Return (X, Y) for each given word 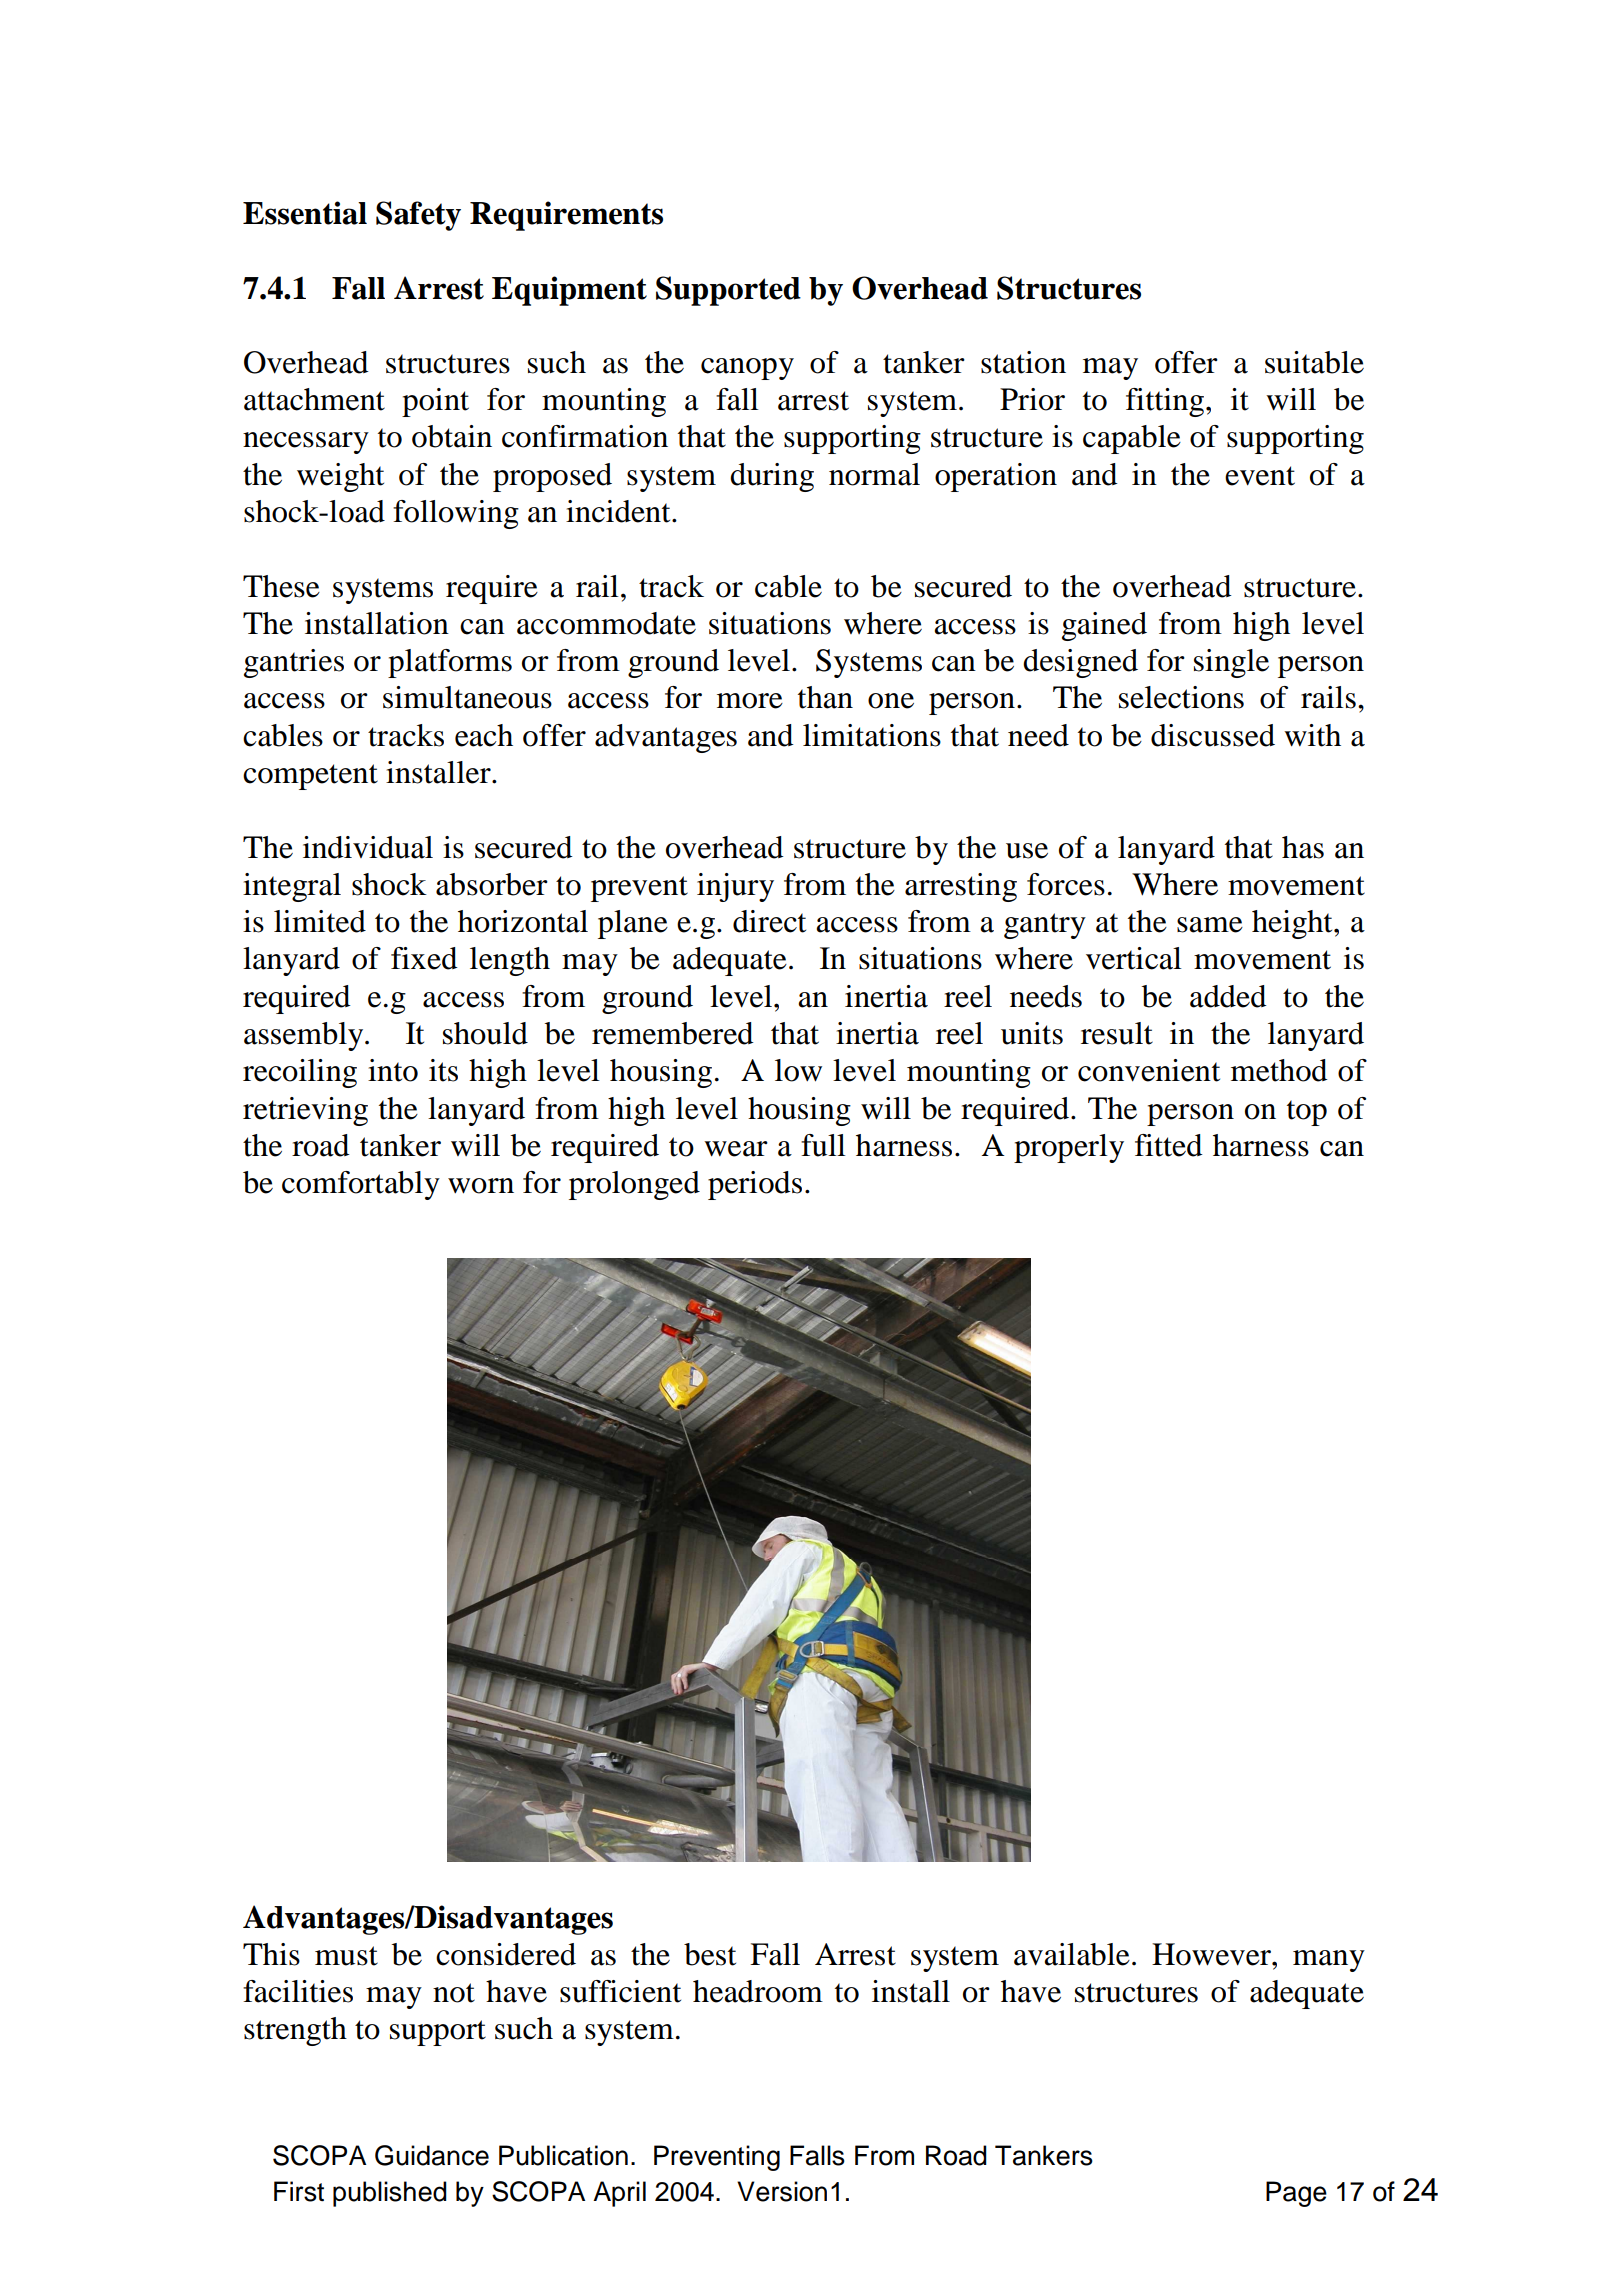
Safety (418, 216)
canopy (747, 369)
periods (755, 1185)
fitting (1165, 402)
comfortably (361, 1185)
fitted (1169, 1145)
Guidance (432, 2155)
